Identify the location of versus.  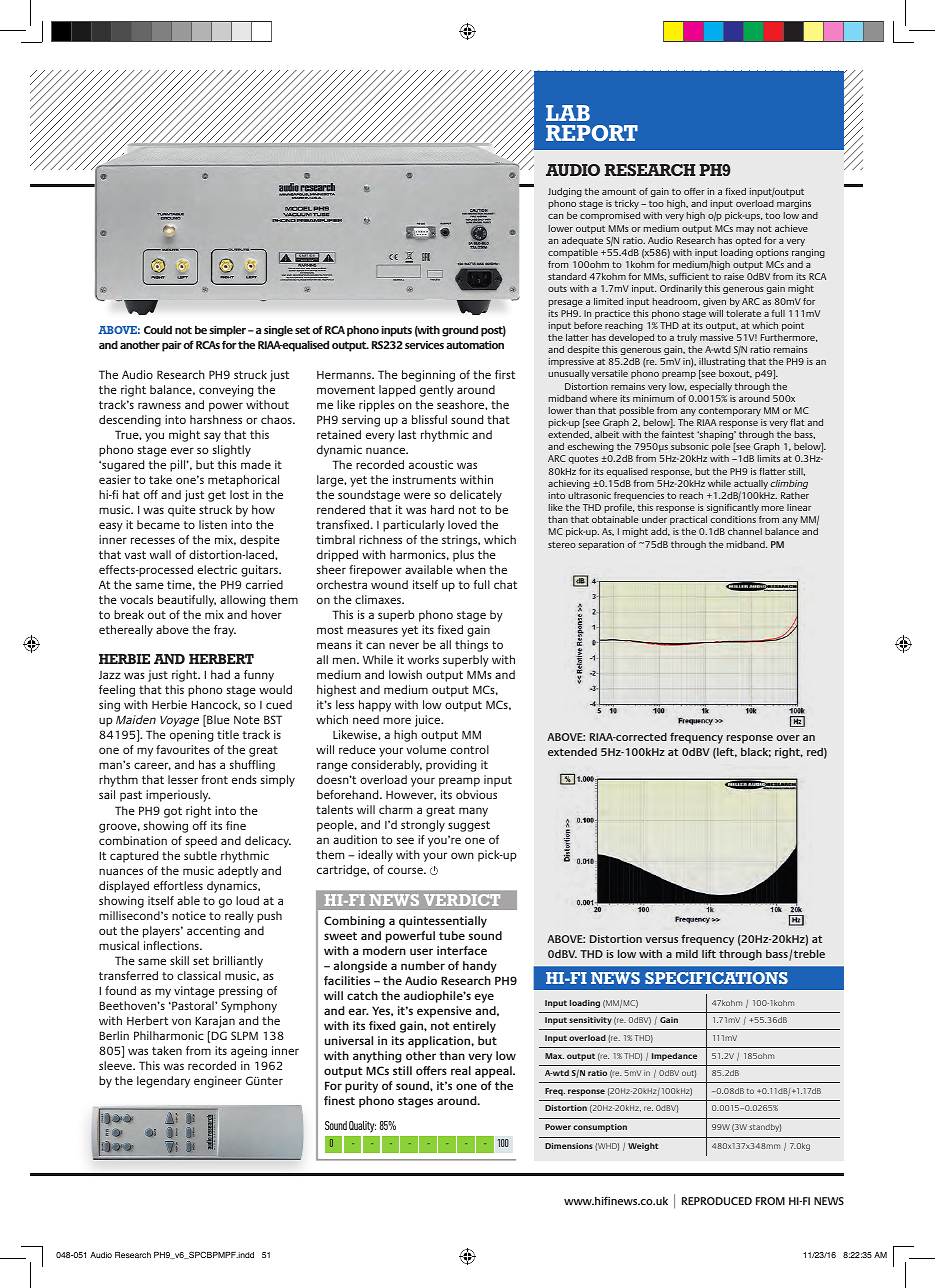
(661, 940).
